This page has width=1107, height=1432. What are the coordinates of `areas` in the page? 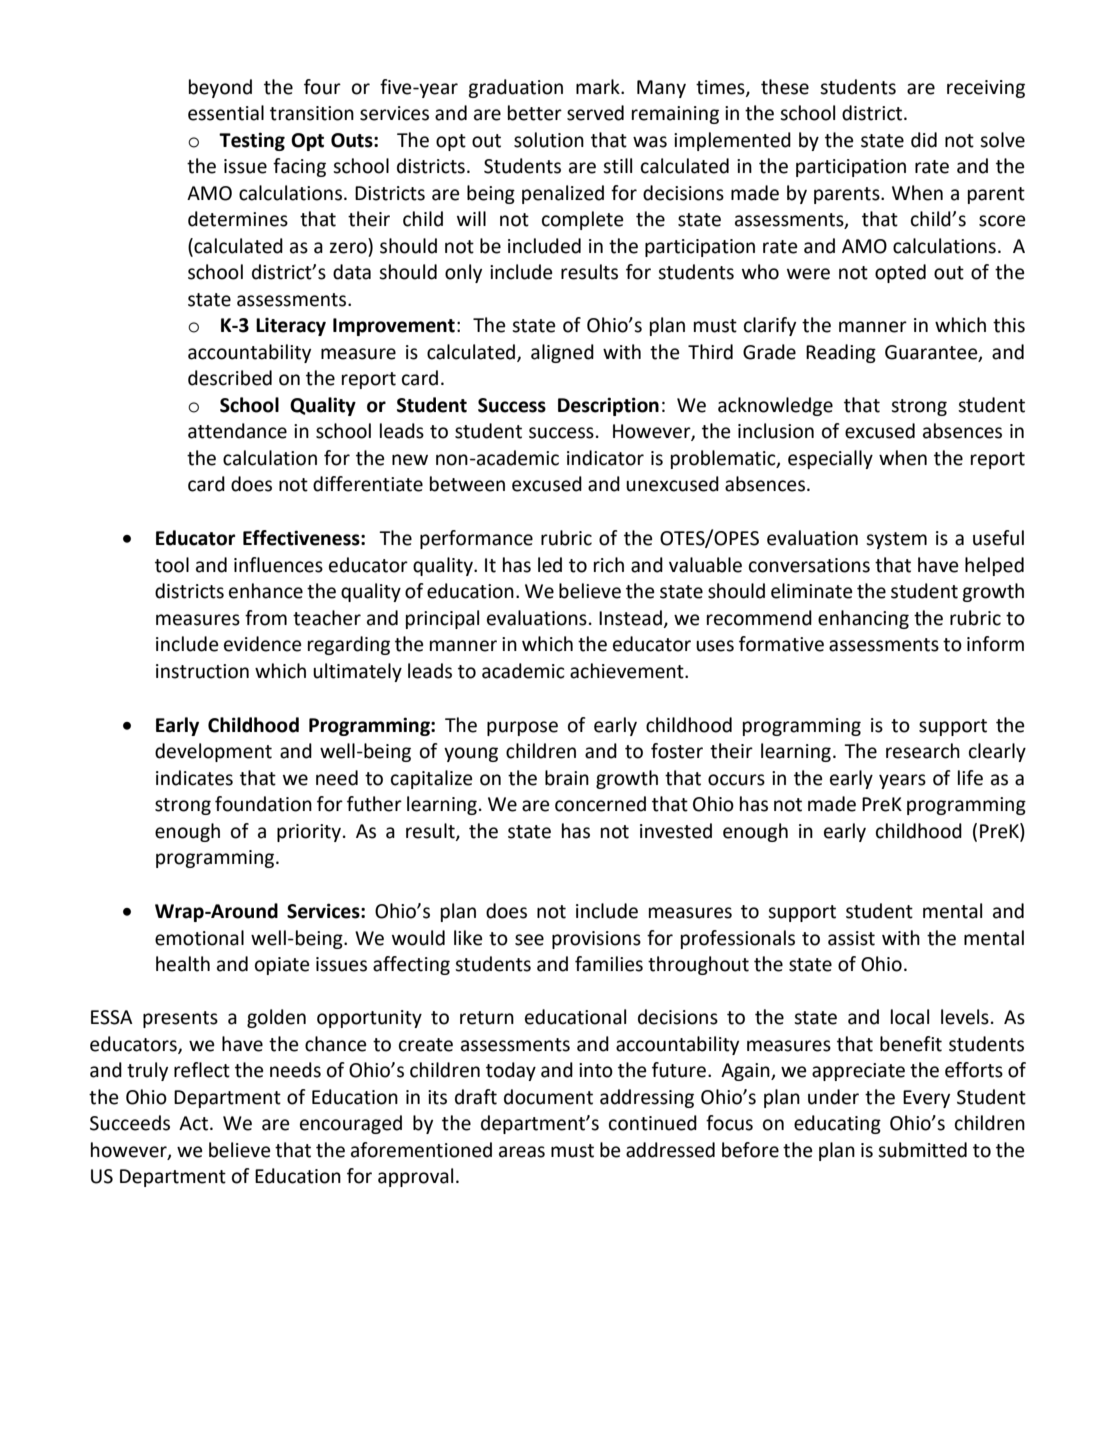 It's located at (522, 1152).
